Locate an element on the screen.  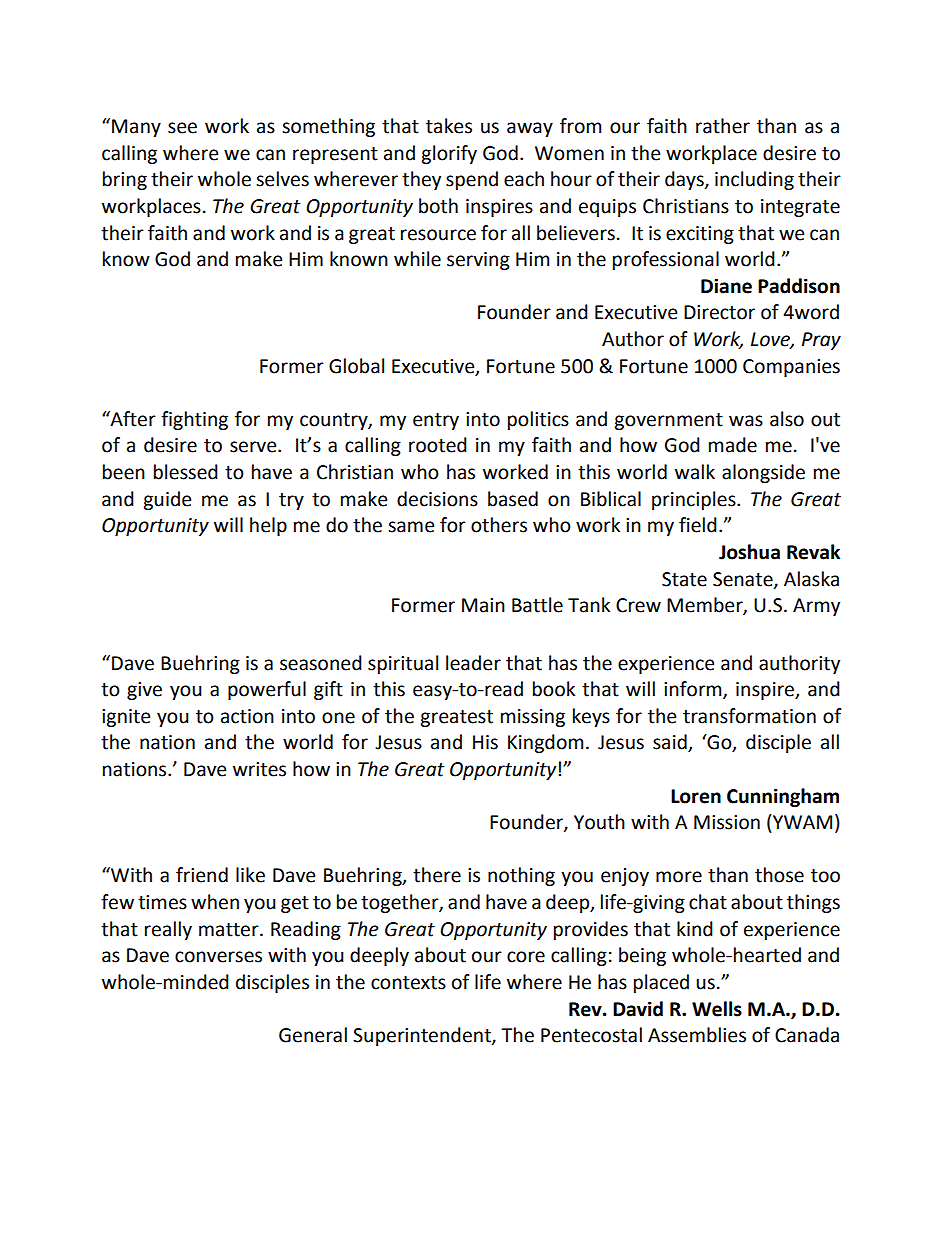
Main is located at coordinates (483, 605).
